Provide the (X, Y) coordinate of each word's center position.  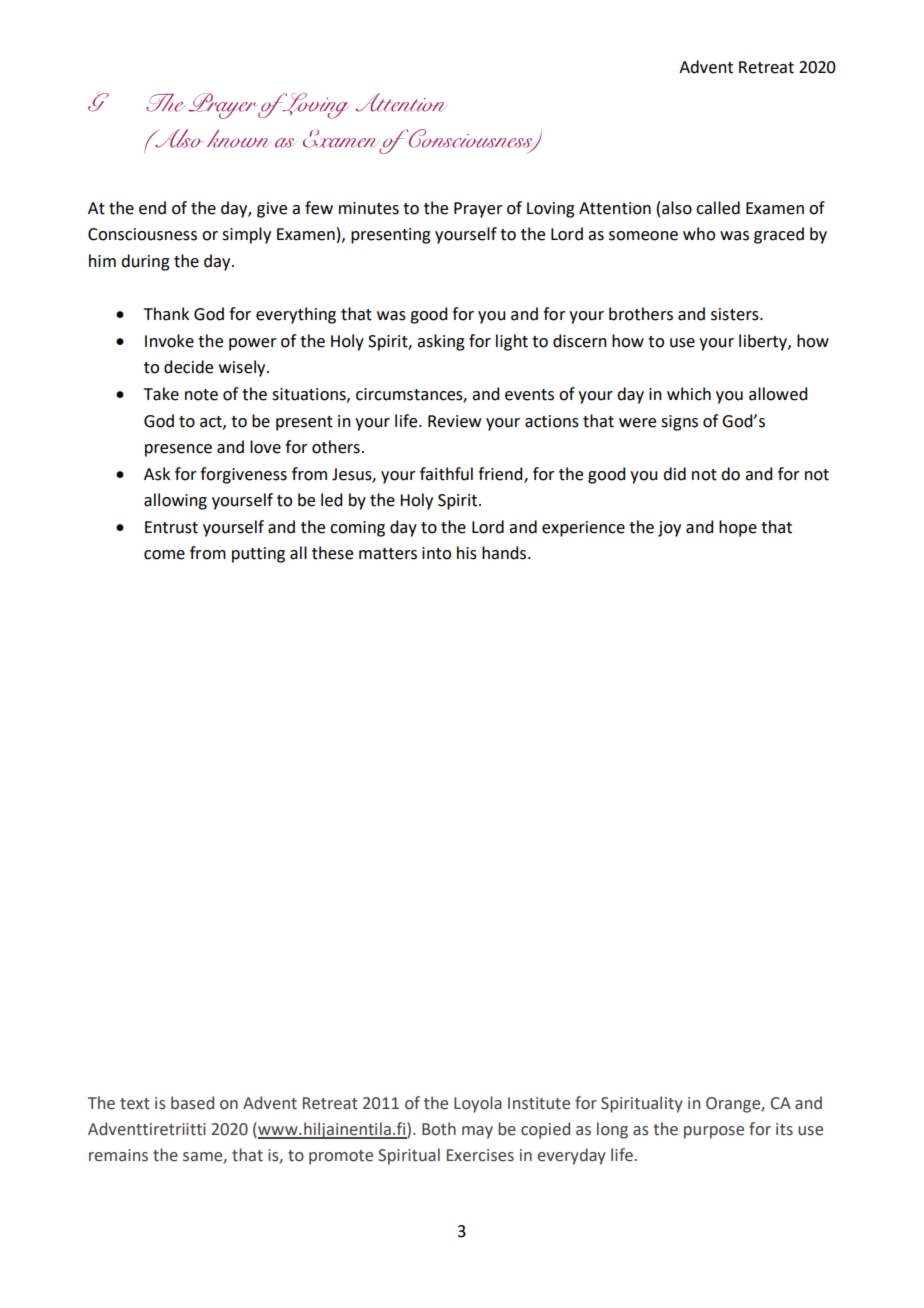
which (689, 394)
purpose (714, 1132)
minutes (369, 208)
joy (669, 529)
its (784, 1129)
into (436, 553)
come (164, 555)
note (201, 395)
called (718, 208)
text (135, 1104)
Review (454, 421)
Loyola (478, 1104)
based (192, 1103)
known (237, 139)
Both (439, 1129)
